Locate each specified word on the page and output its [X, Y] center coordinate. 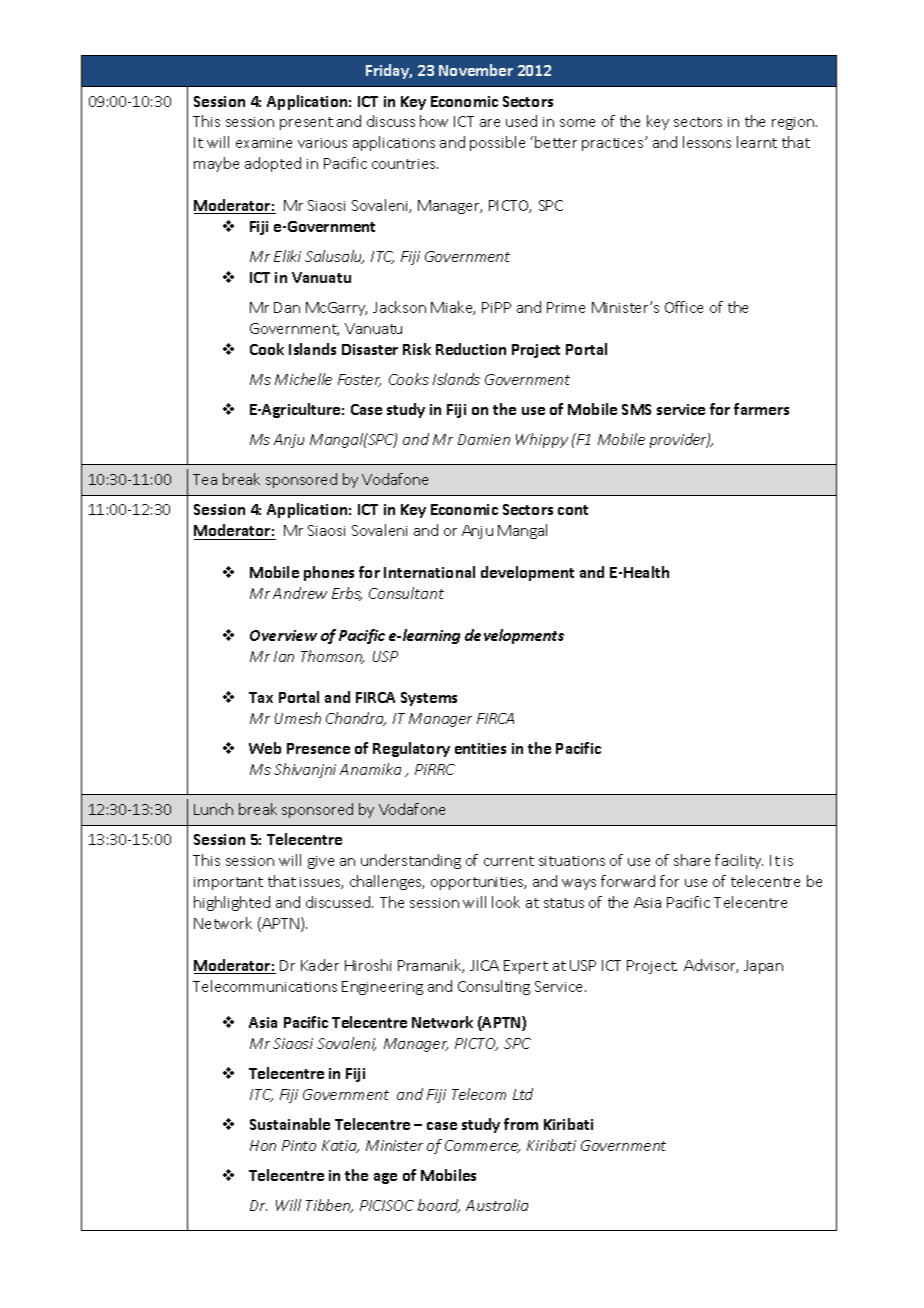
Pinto [299, 1145]
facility [739, 861]
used [521, 121]
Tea [205, 479]
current [509, 861]
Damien [484, 439]
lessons [707, 142]
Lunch [213, 809]
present [306, 123]
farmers [761, 409]
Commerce [482, 1146]
